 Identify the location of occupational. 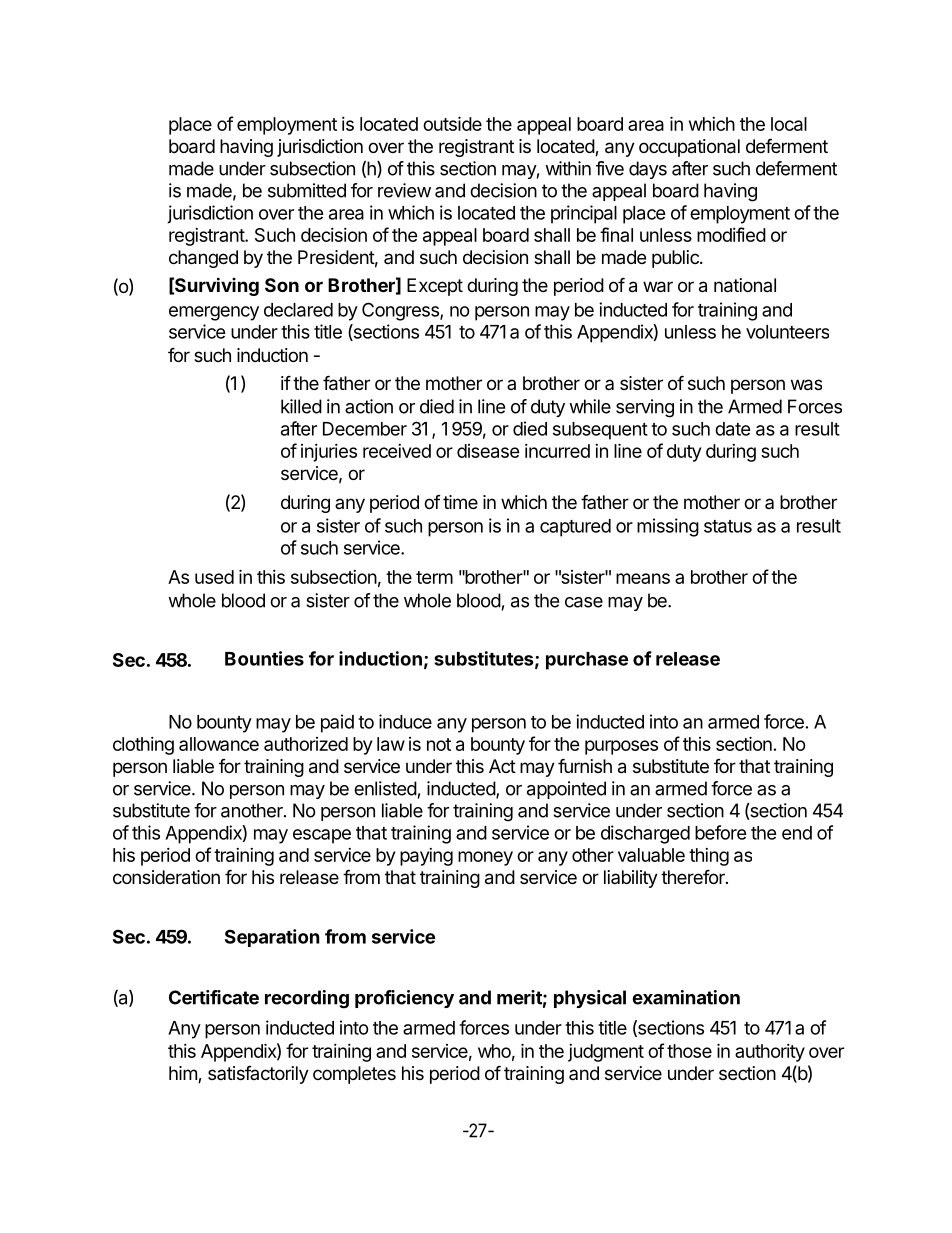
(689, 148).
